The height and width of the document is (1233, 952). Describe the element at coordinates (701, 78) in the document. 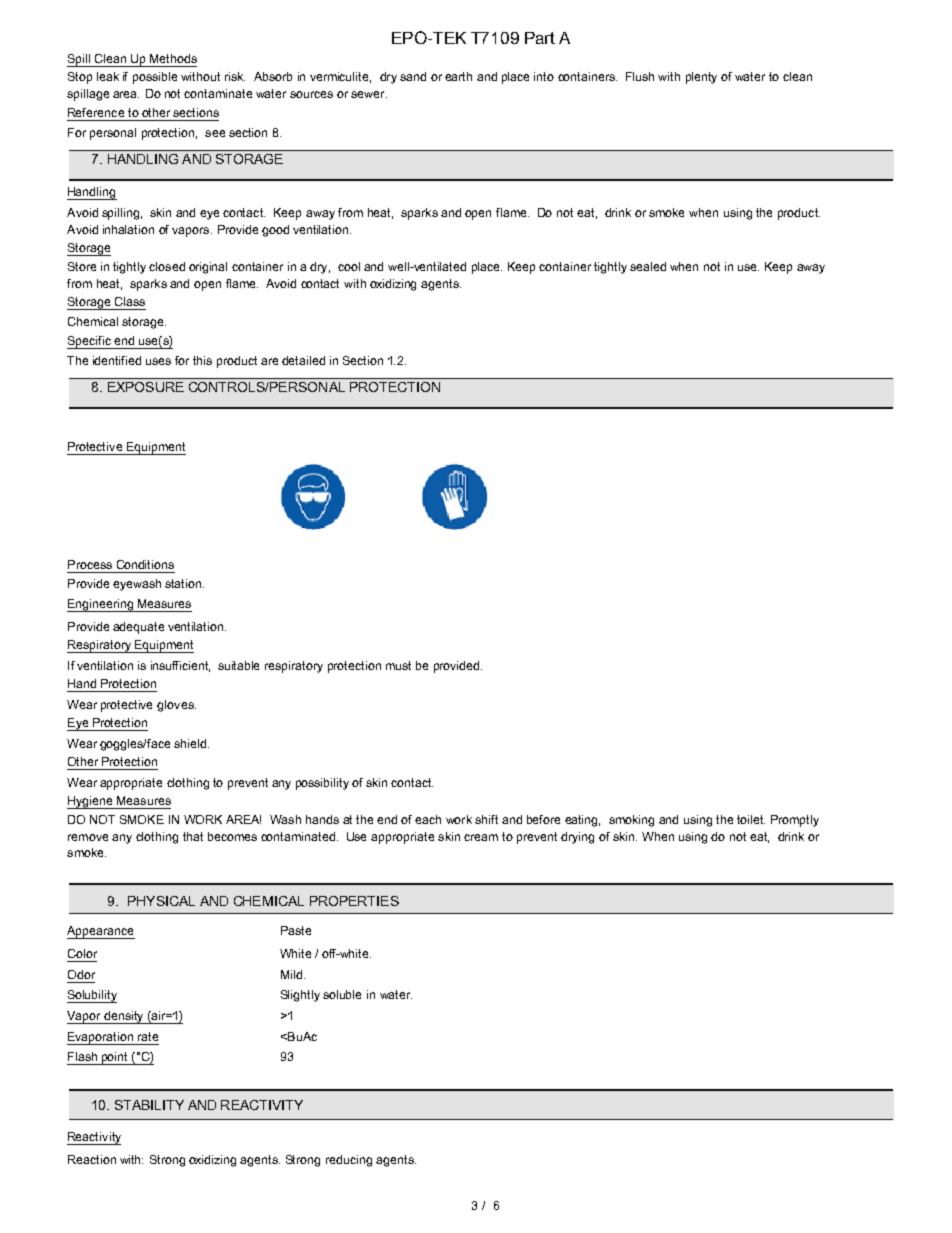

I see `plenty` at that location.
